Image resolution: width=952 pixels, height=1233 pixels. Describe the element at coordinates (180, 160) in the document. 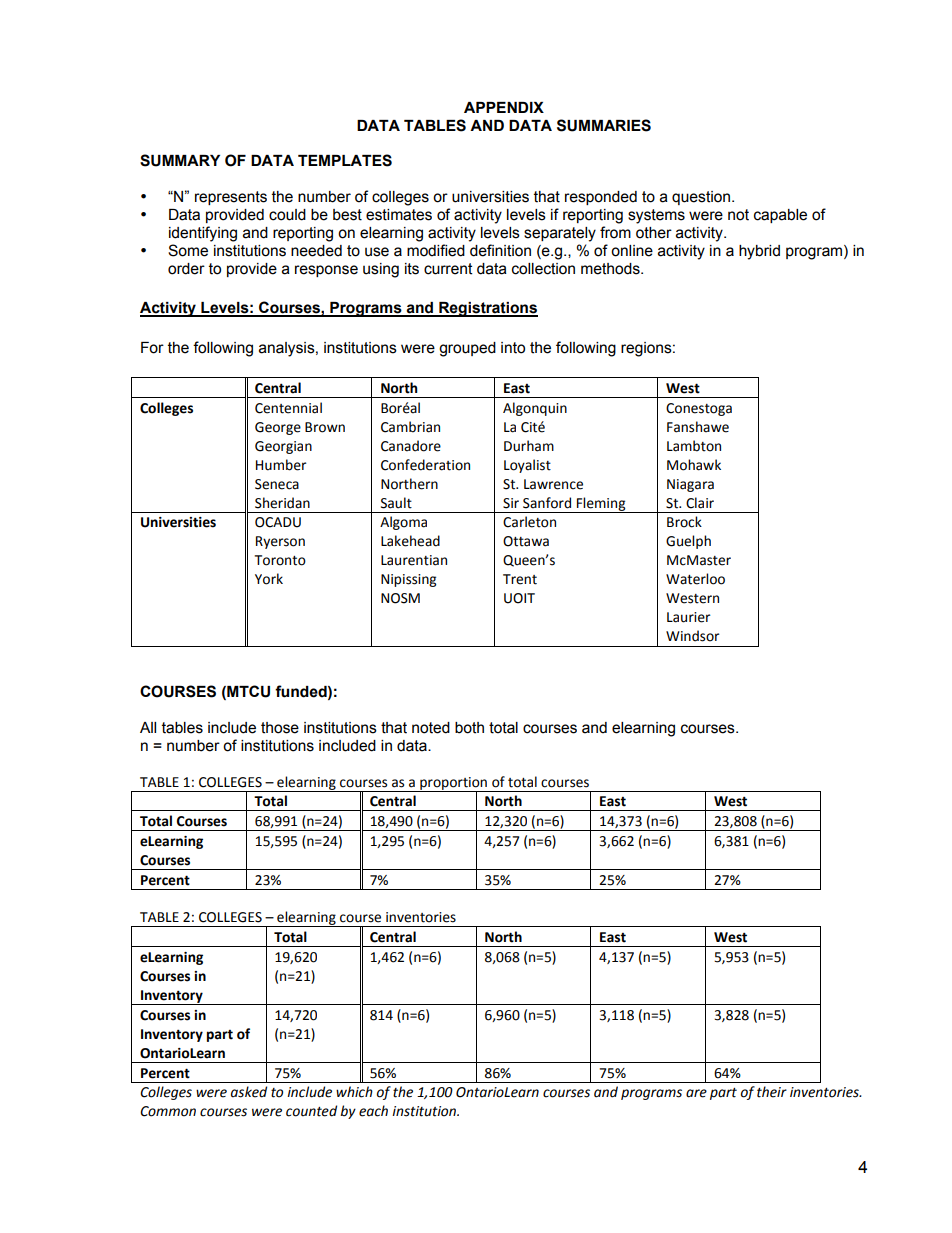

I see `SUMMARY` at that location.
